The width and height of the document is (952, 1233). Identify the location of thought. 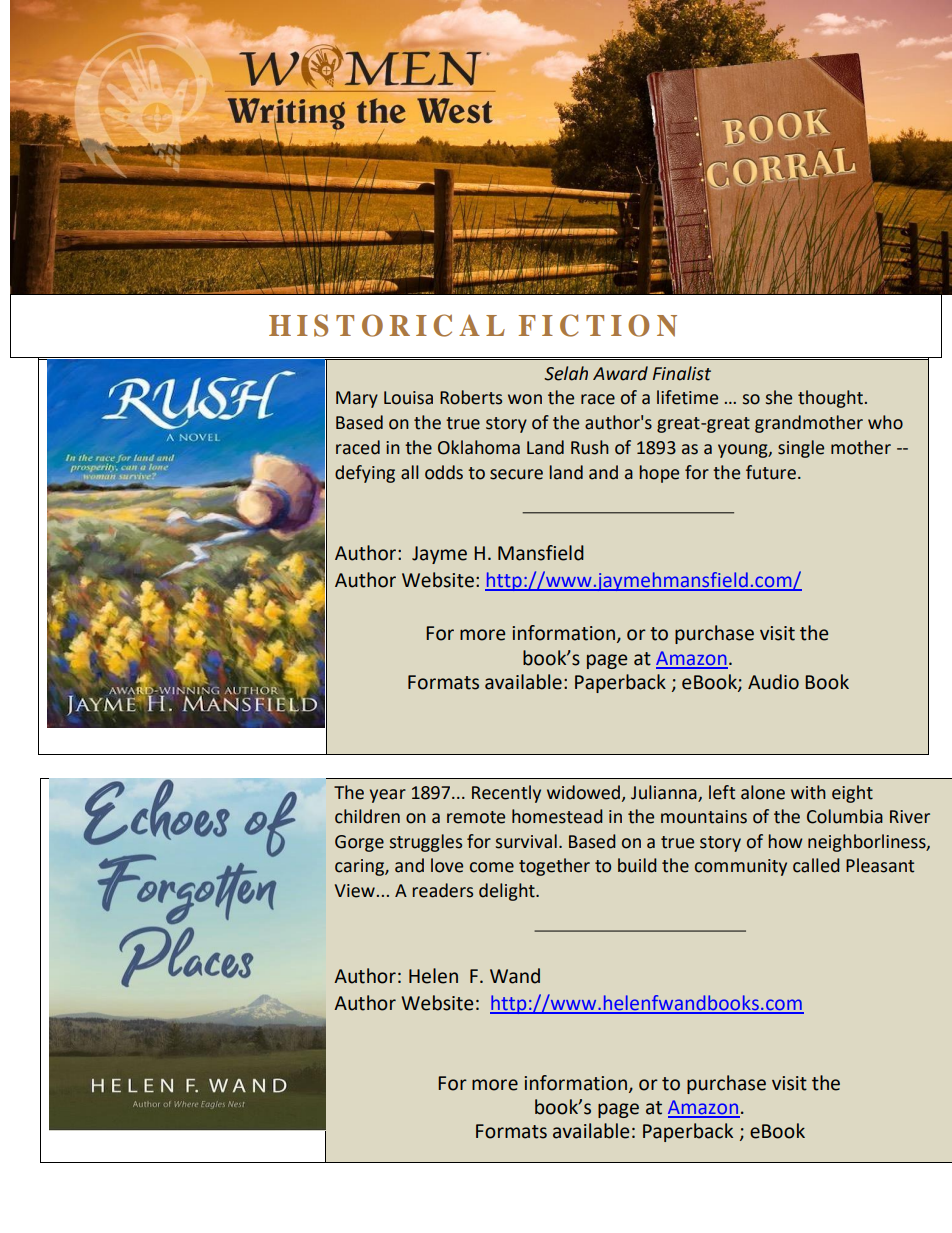
(830, 399).
